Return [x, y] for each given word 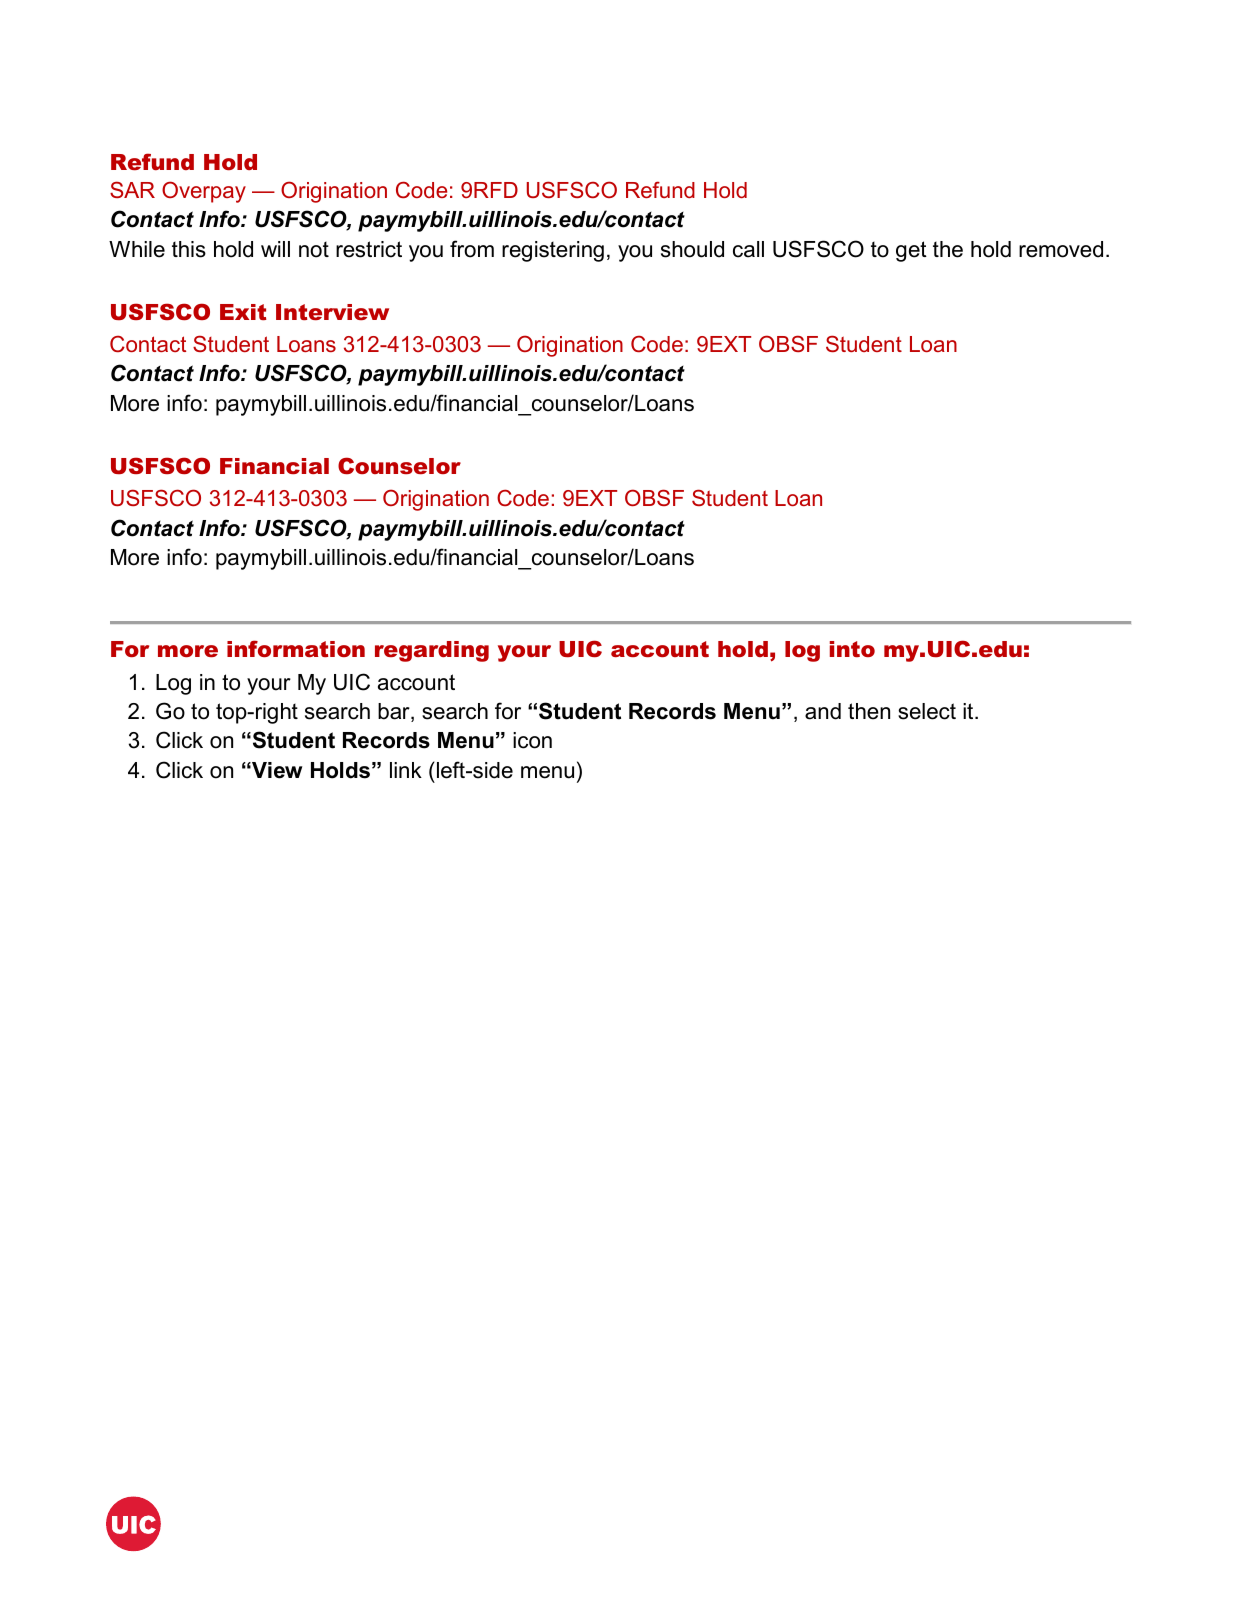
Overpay [204, 192]
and [823, 711]
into [852, 649]
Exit [243, 312]
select [927, 711]
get [911, 251]
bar [395, 712]
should [692, 249]
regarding [432, 651]
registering [553, 251]
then [869, 711]
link [406, 770]
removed [1061, 249]
